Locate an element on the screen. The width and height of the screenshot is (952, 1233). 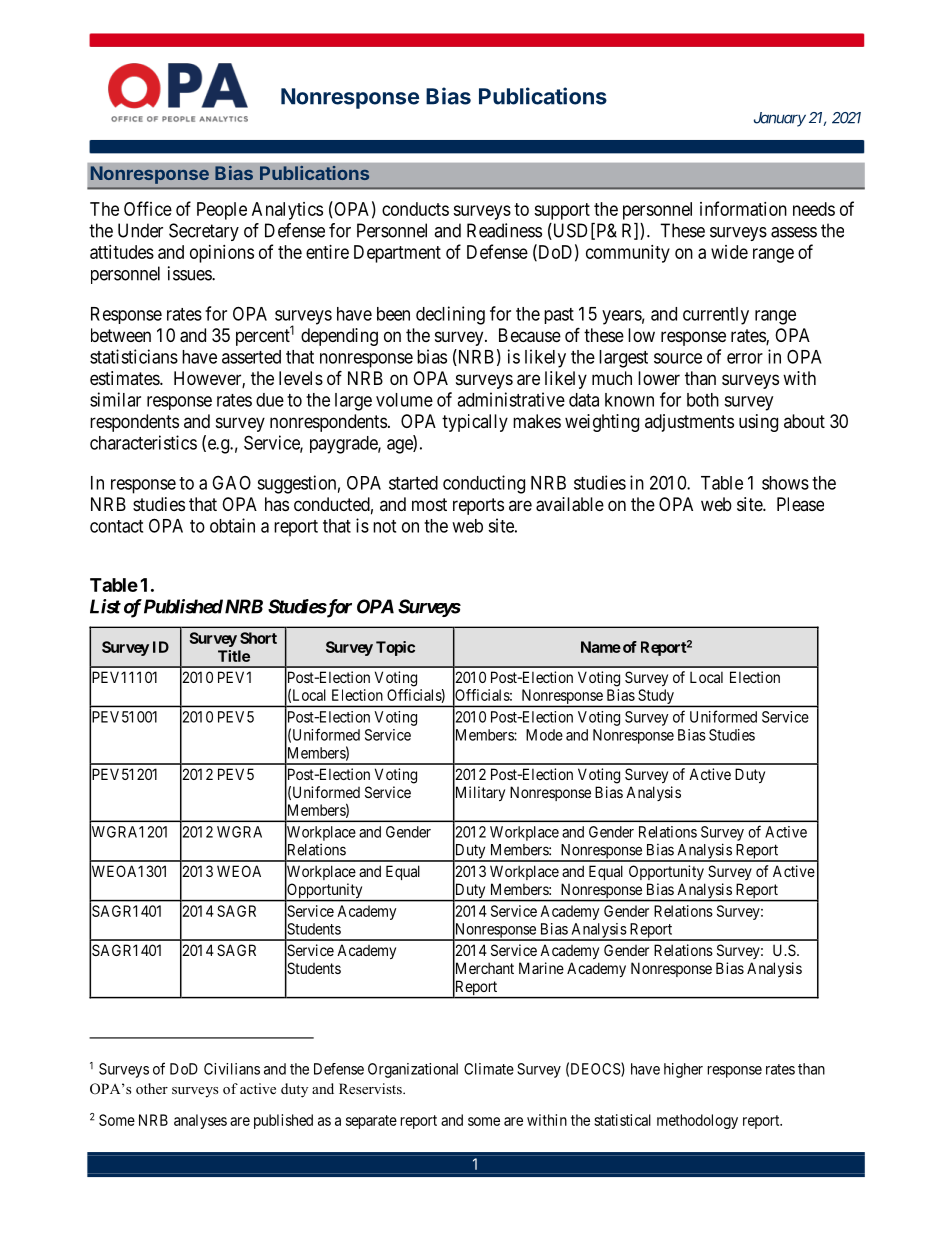
conducting is located at coordinates (484, 484).
